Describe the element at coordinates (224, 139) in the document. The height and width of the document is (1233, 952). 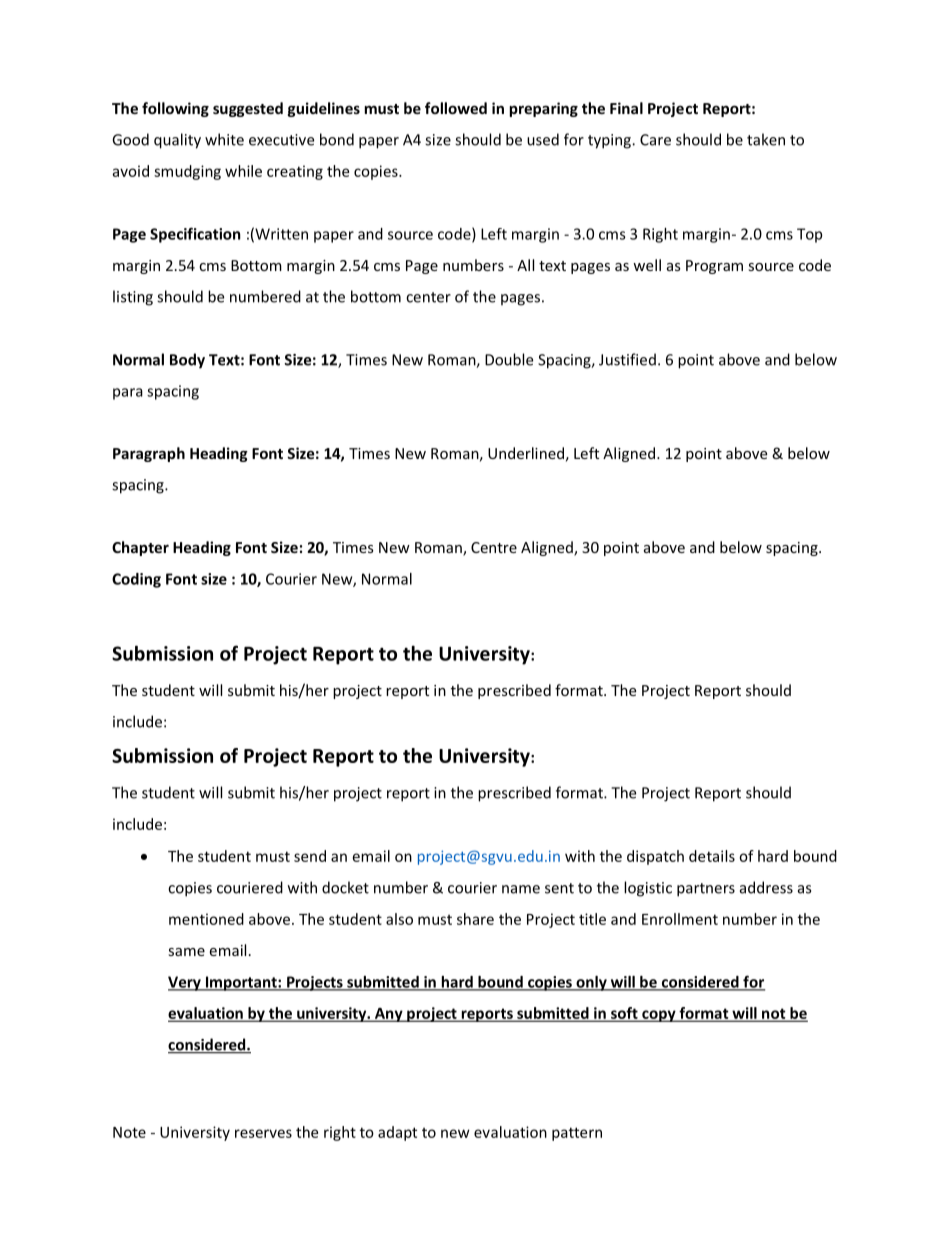
I see `white` at that location.
